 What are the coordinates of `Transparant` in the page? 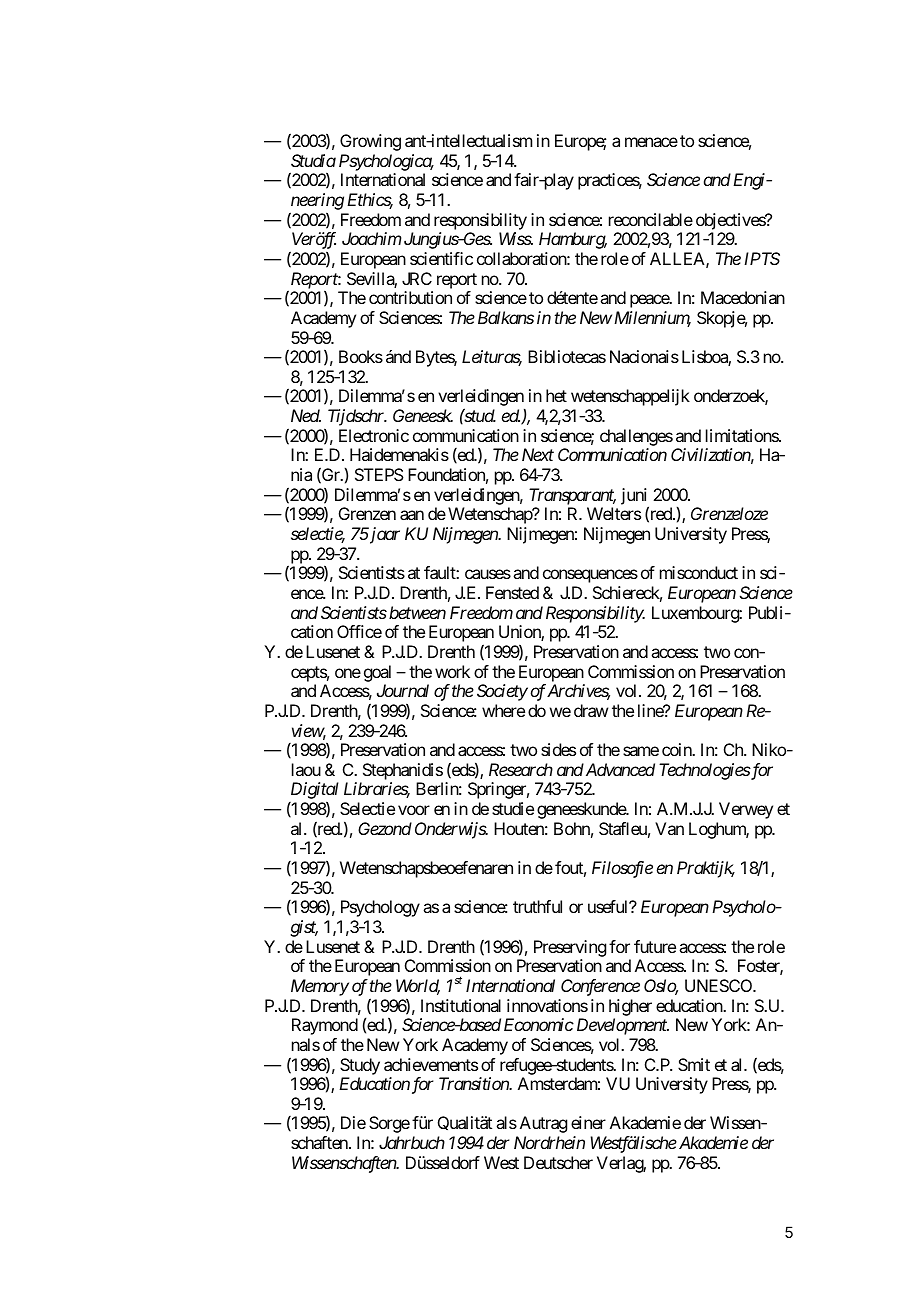 It's located at (572, 496).
